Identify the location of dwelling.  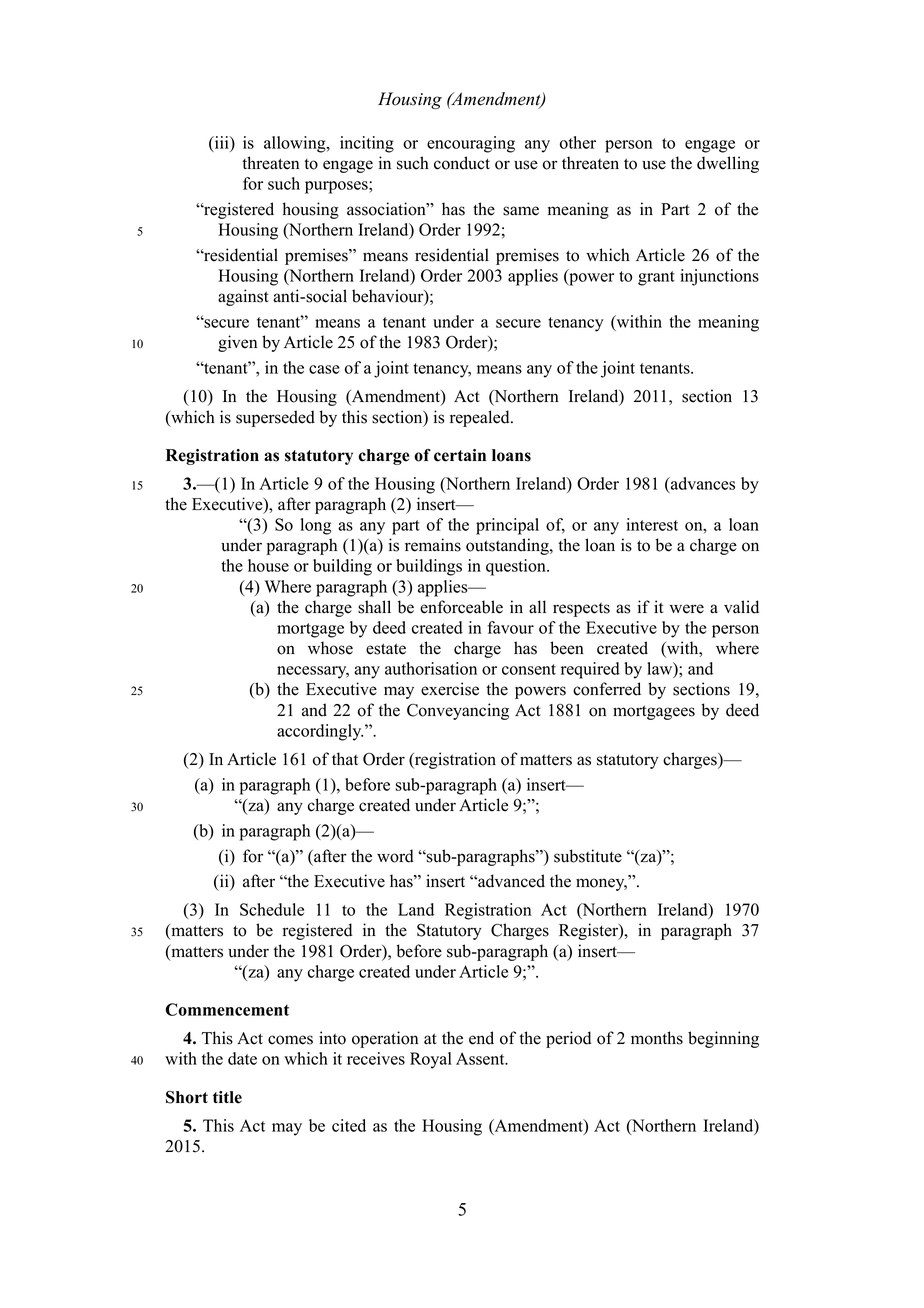
(728, 164).
